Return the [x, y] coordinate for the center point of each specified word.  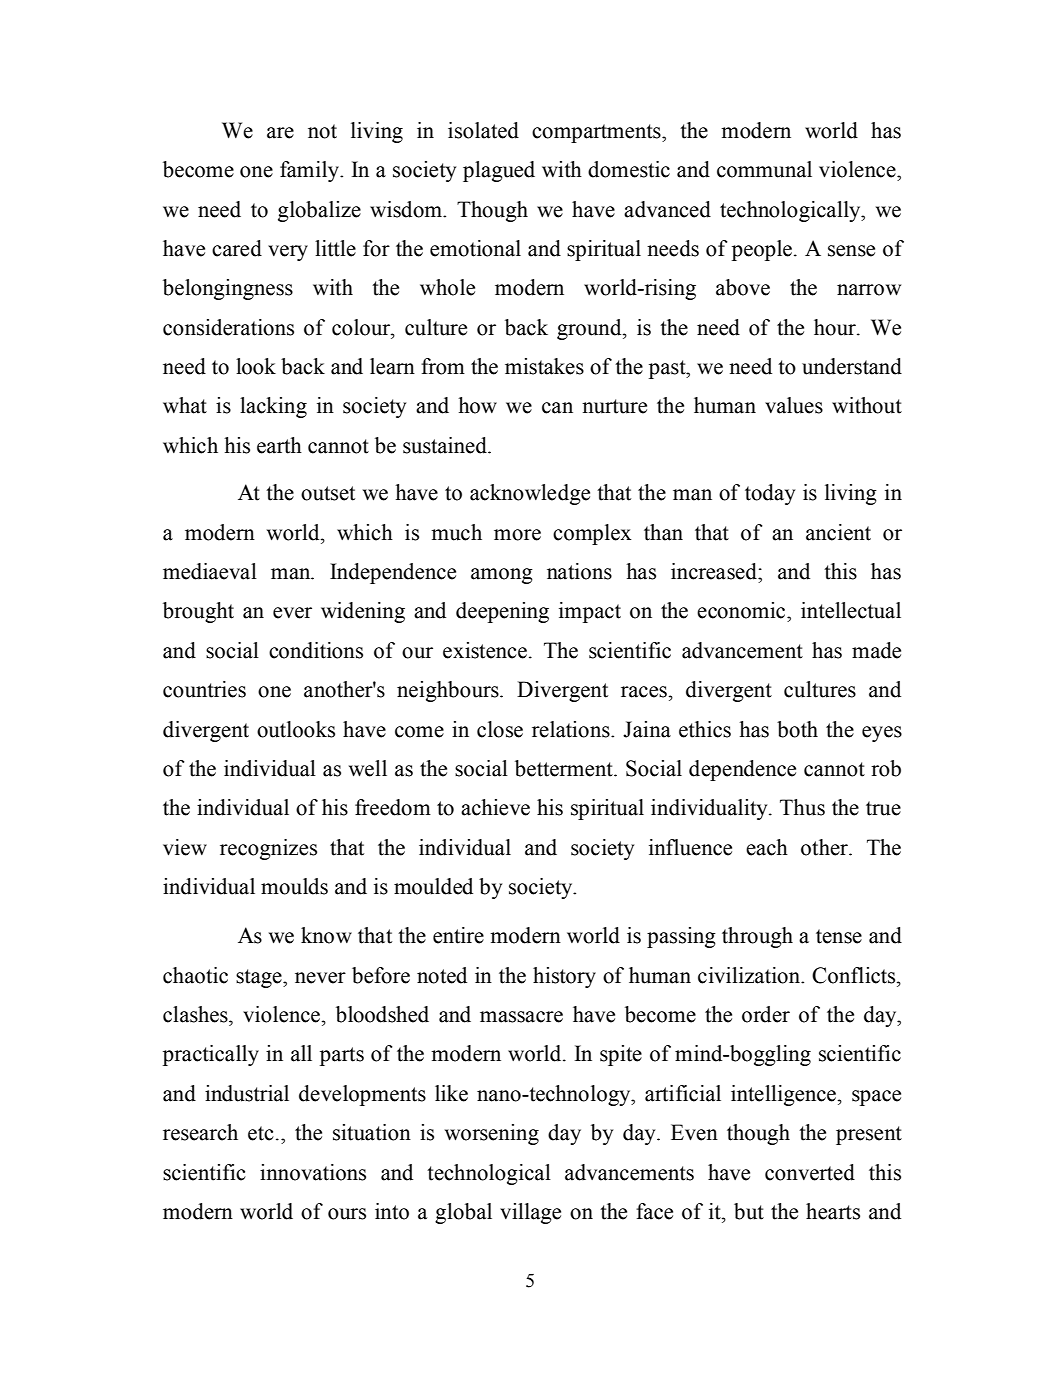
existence [486, 650]
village [530, 1213]
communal [764, 169]
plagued [499, 171]
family [310, 171]
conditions [316, 650]
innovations [313, 1172]
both [797, 729]
